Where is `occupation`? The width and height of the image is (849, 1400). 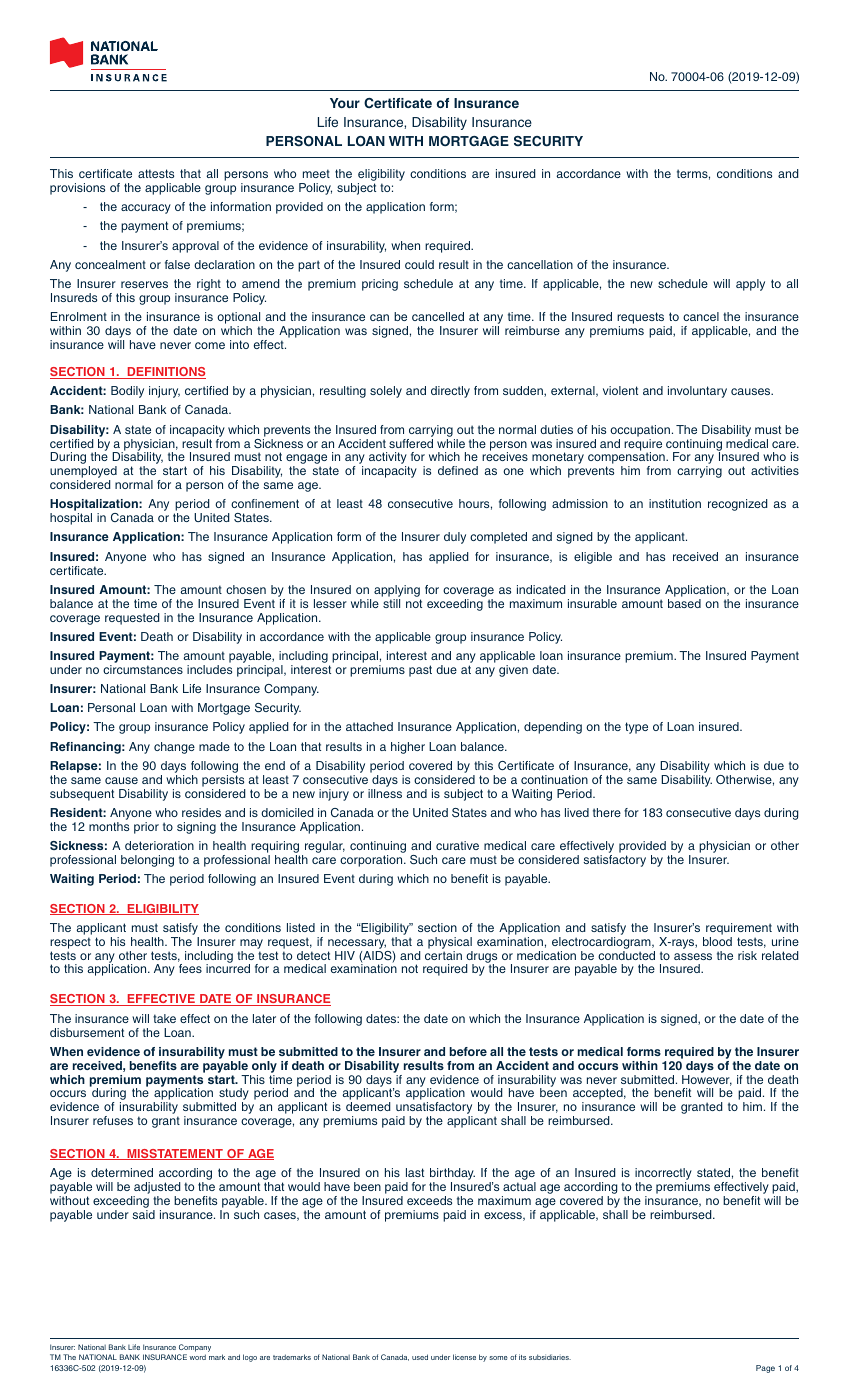 occupation is located at coordinates (640, 431).
